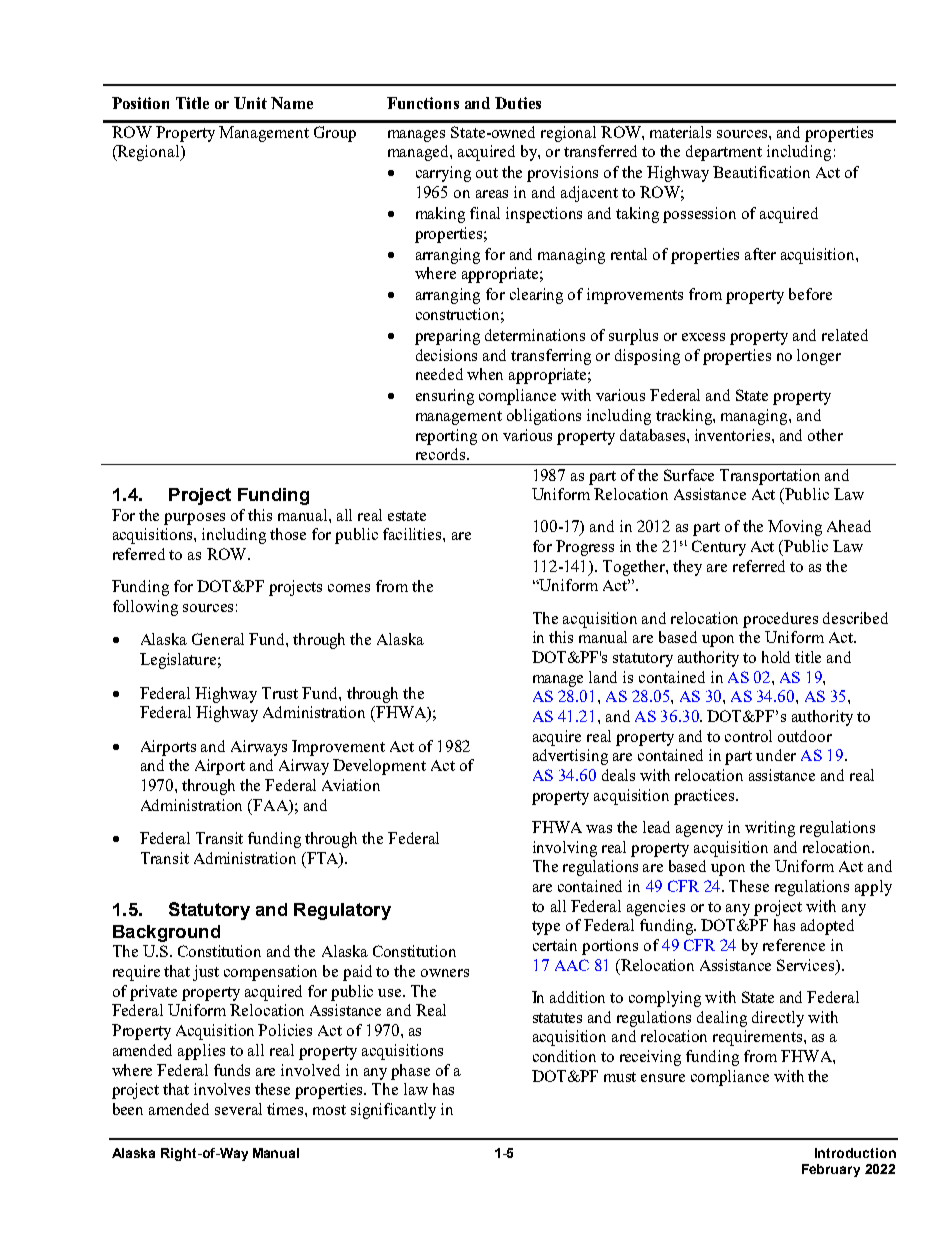 The image size is (952, 1233). Describe the element at coordinates (271, 805) in the image. I see `FAA` at that location.
